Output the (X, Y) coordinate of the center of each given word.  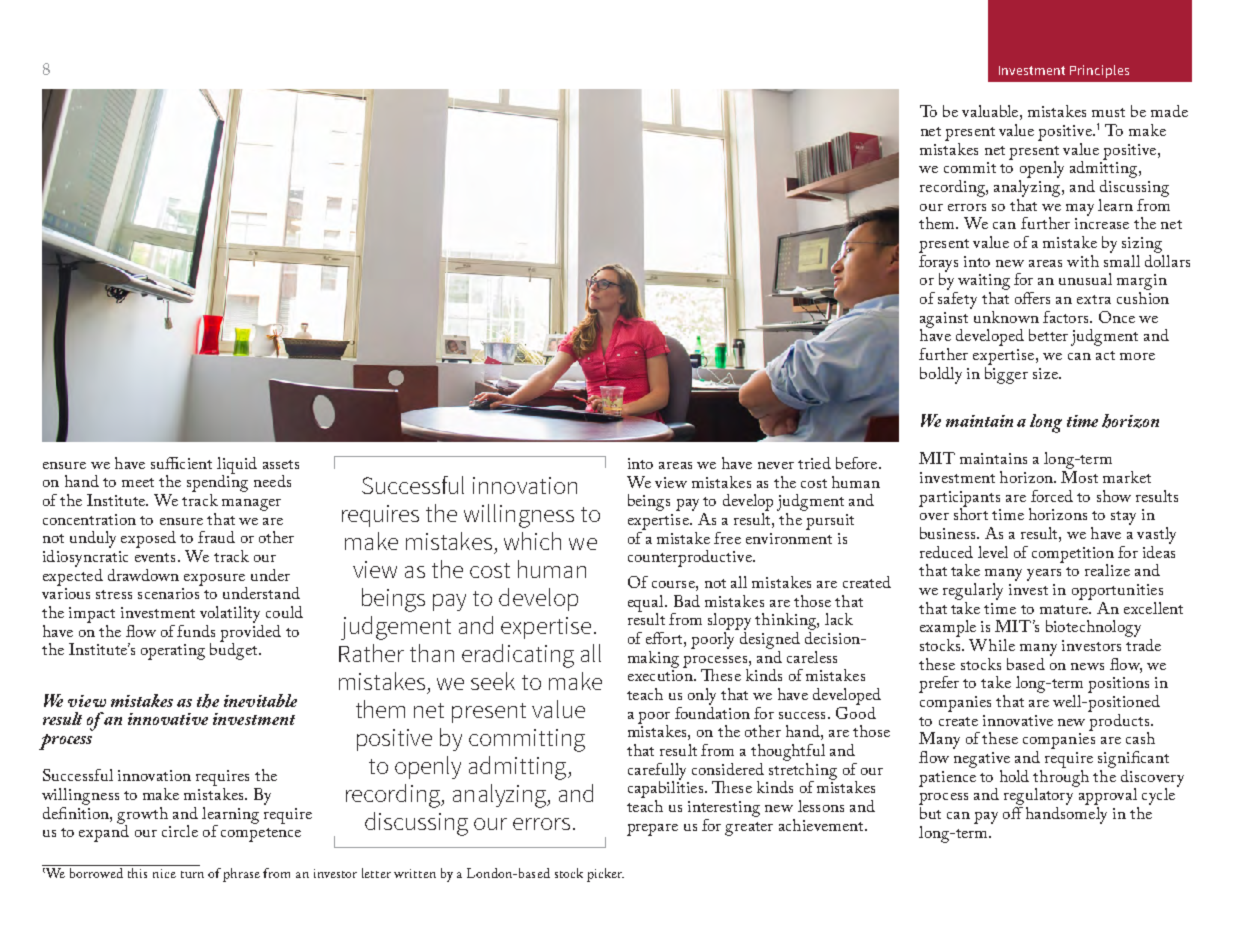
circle (180, 831)
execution (661, 675)
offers (1032, 298)
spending (217, 484)
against (944, 321)
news (1087, 666)
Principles (1099, 71)
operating (173, 652)
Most (1079, 475)
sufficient (181, 463)
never (776, 465)
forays (938, 263)
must (1108, 112)
